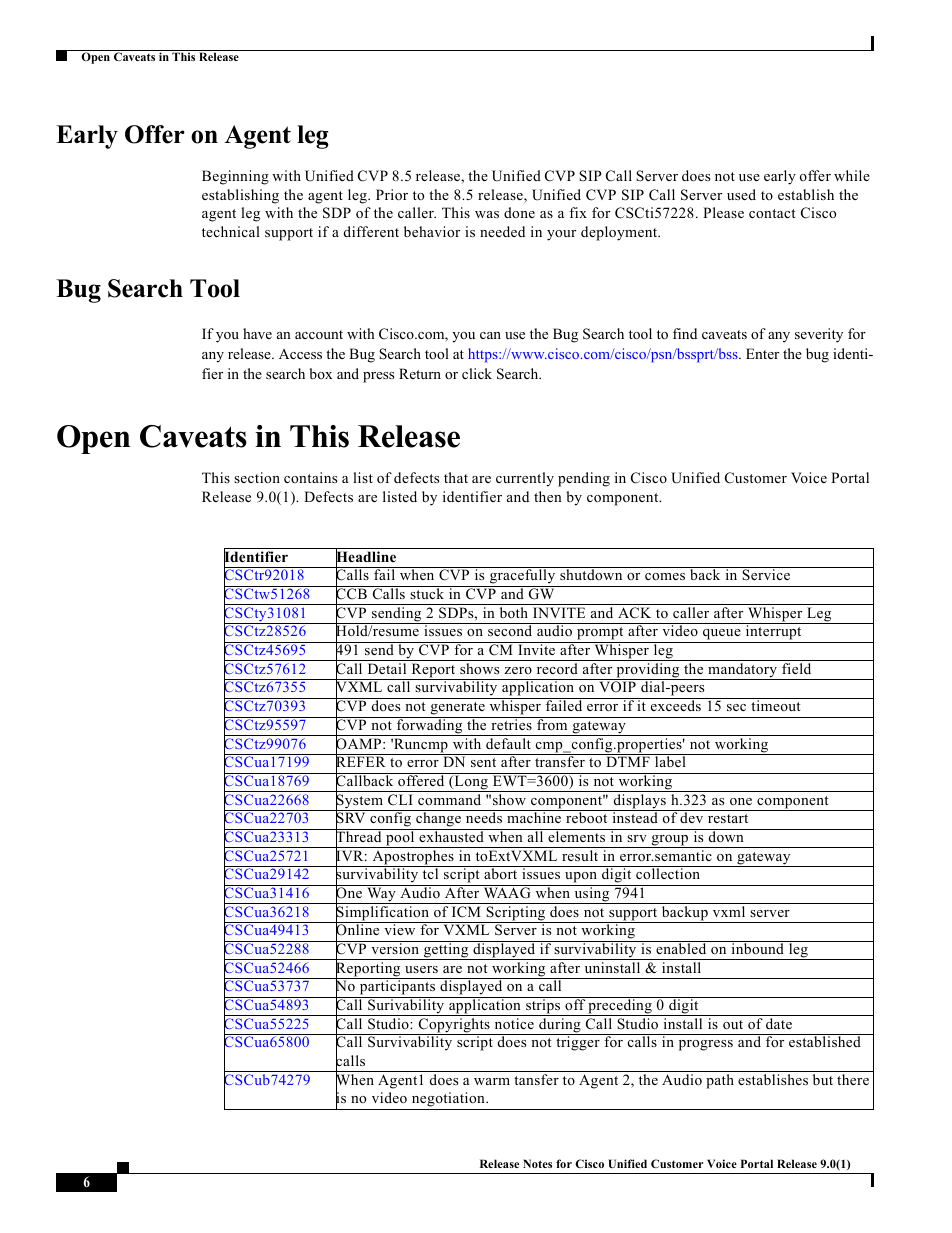  Describe the element at coordinates (757, 947) in the image. I see `inbound` at that location.
